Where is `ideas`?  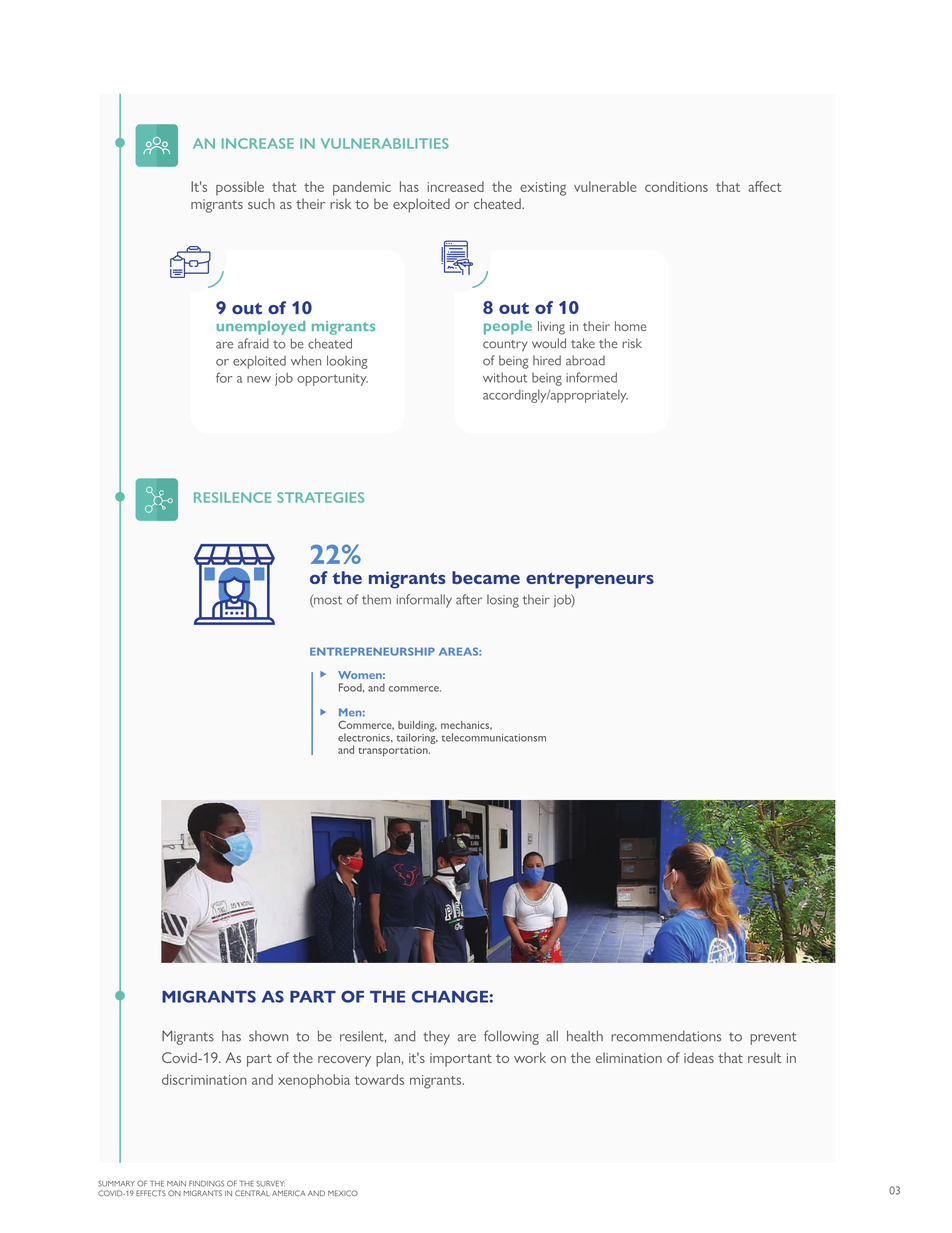 ideas is located at coordinates (699, 1057).
